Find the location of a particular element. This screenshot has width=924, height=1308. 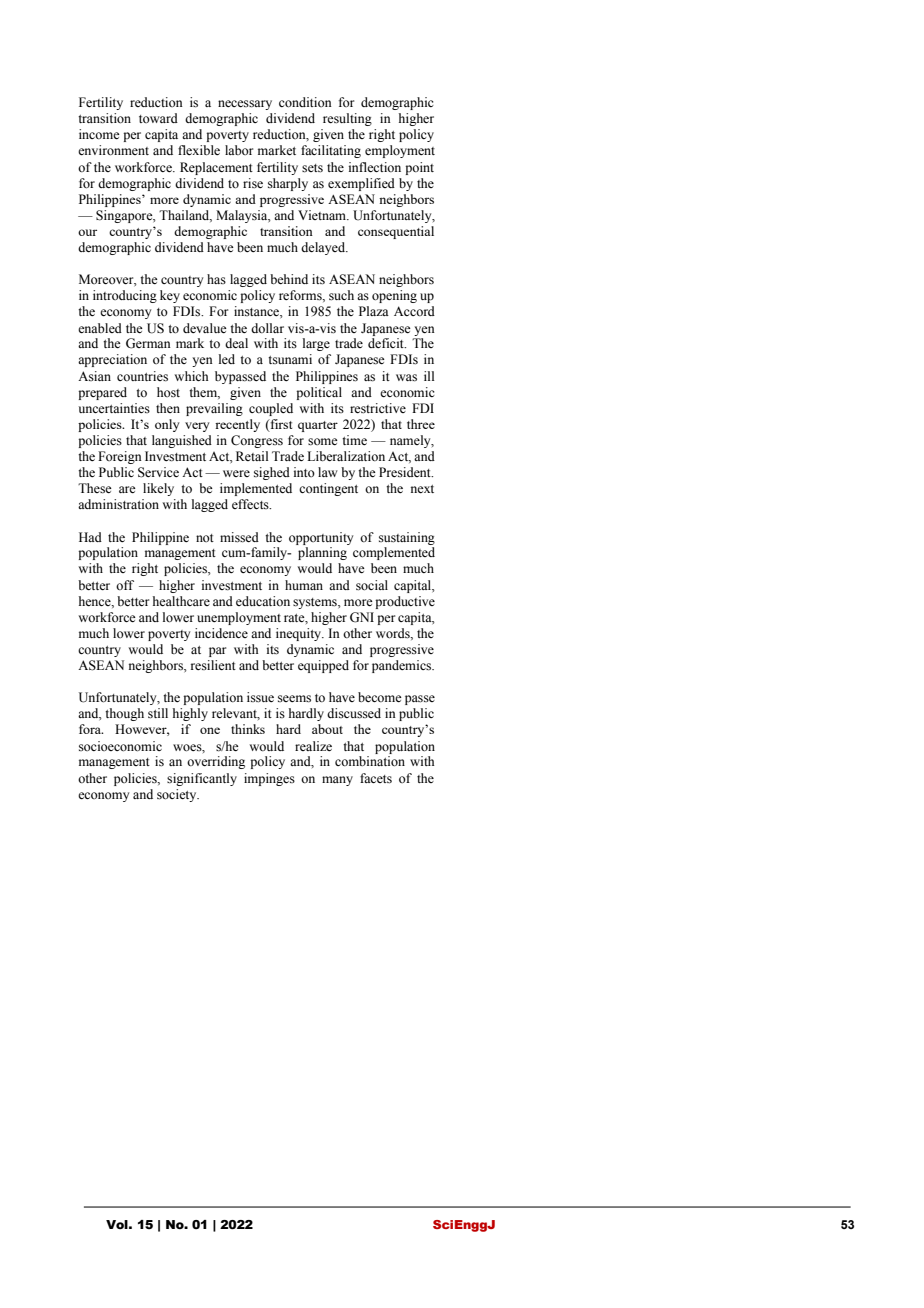

German is located at coordinates (148, 343).
